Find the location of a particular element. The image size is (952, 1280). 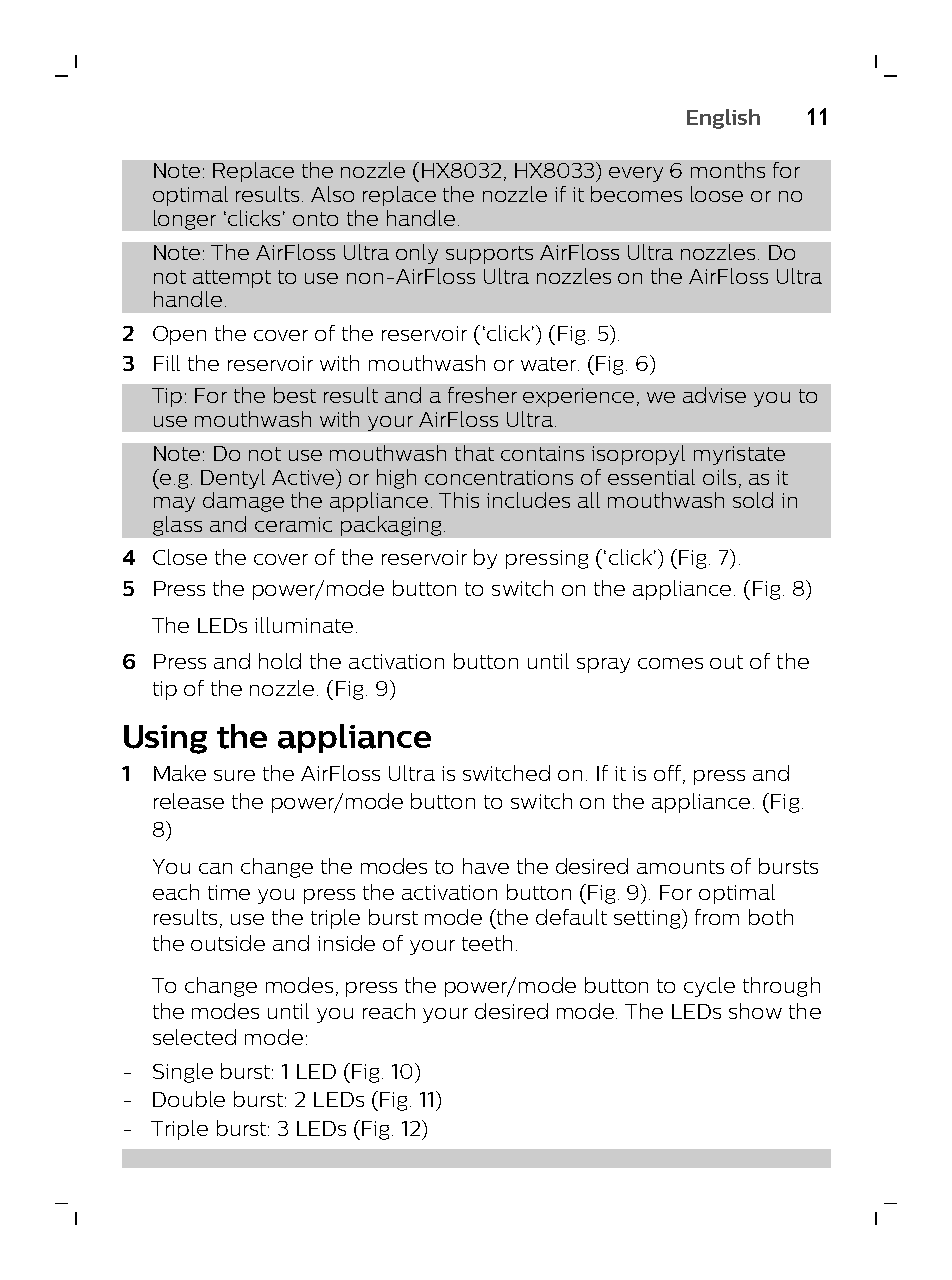

damage is located at coordinates (243, 502).
